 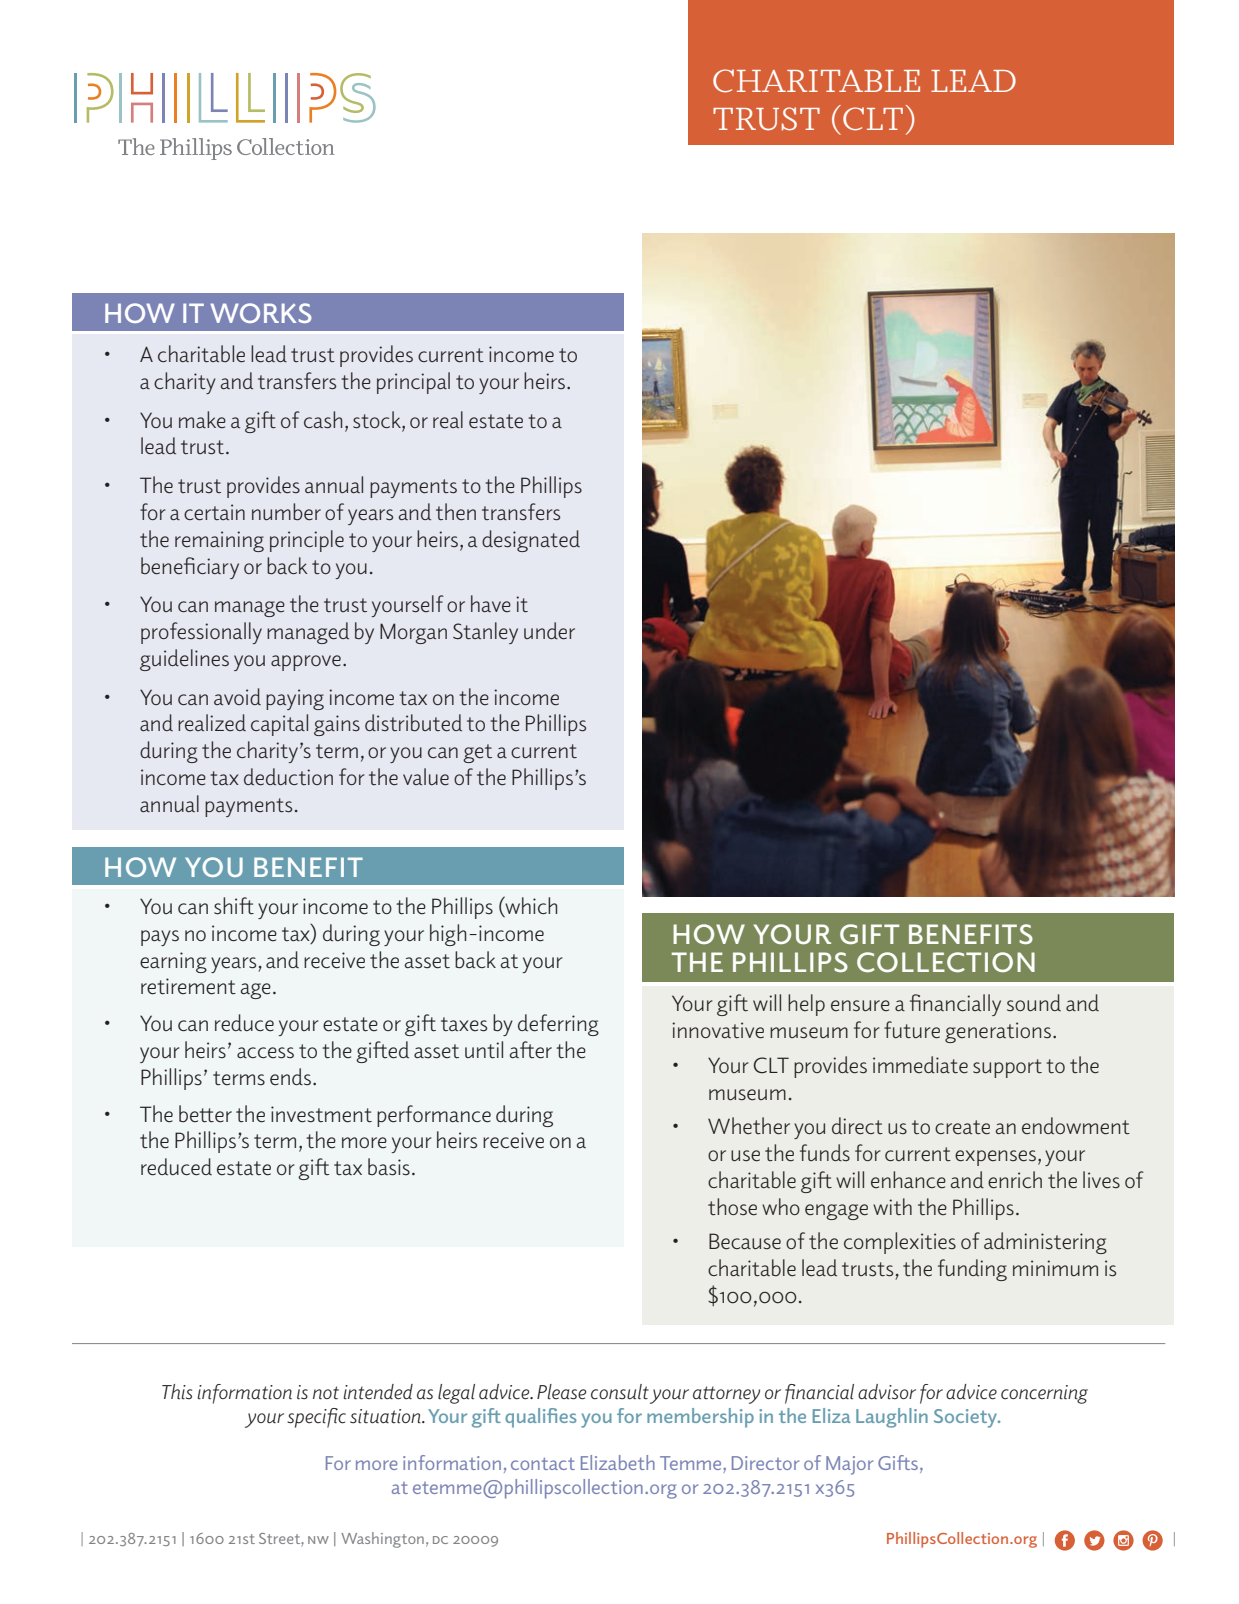 What do you see at coordinates (413, 383) in the screenshot?
I see `principal` at bounding box center [413, 383].
